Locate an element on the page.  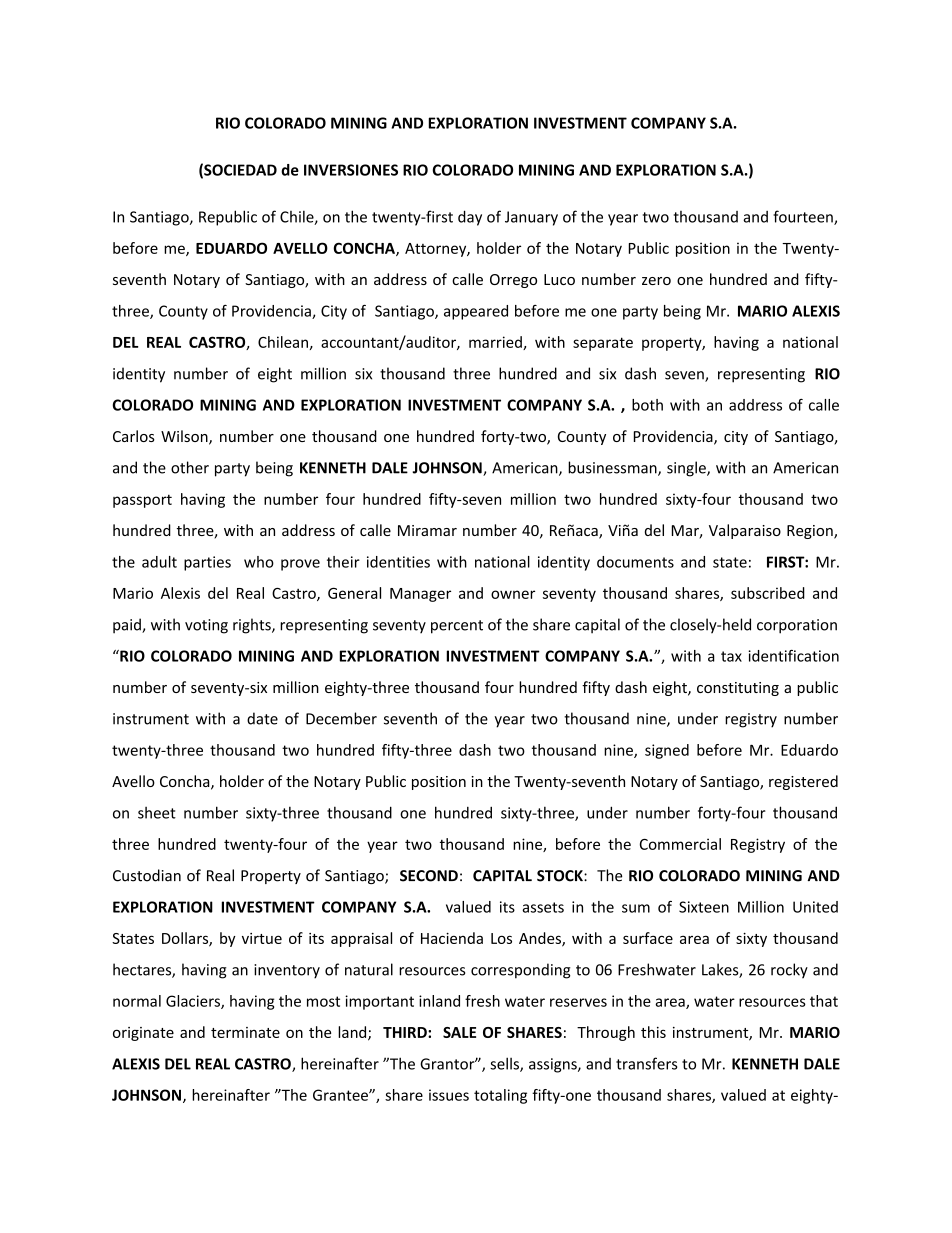
transfers is located at coordinates (647, 1063).
